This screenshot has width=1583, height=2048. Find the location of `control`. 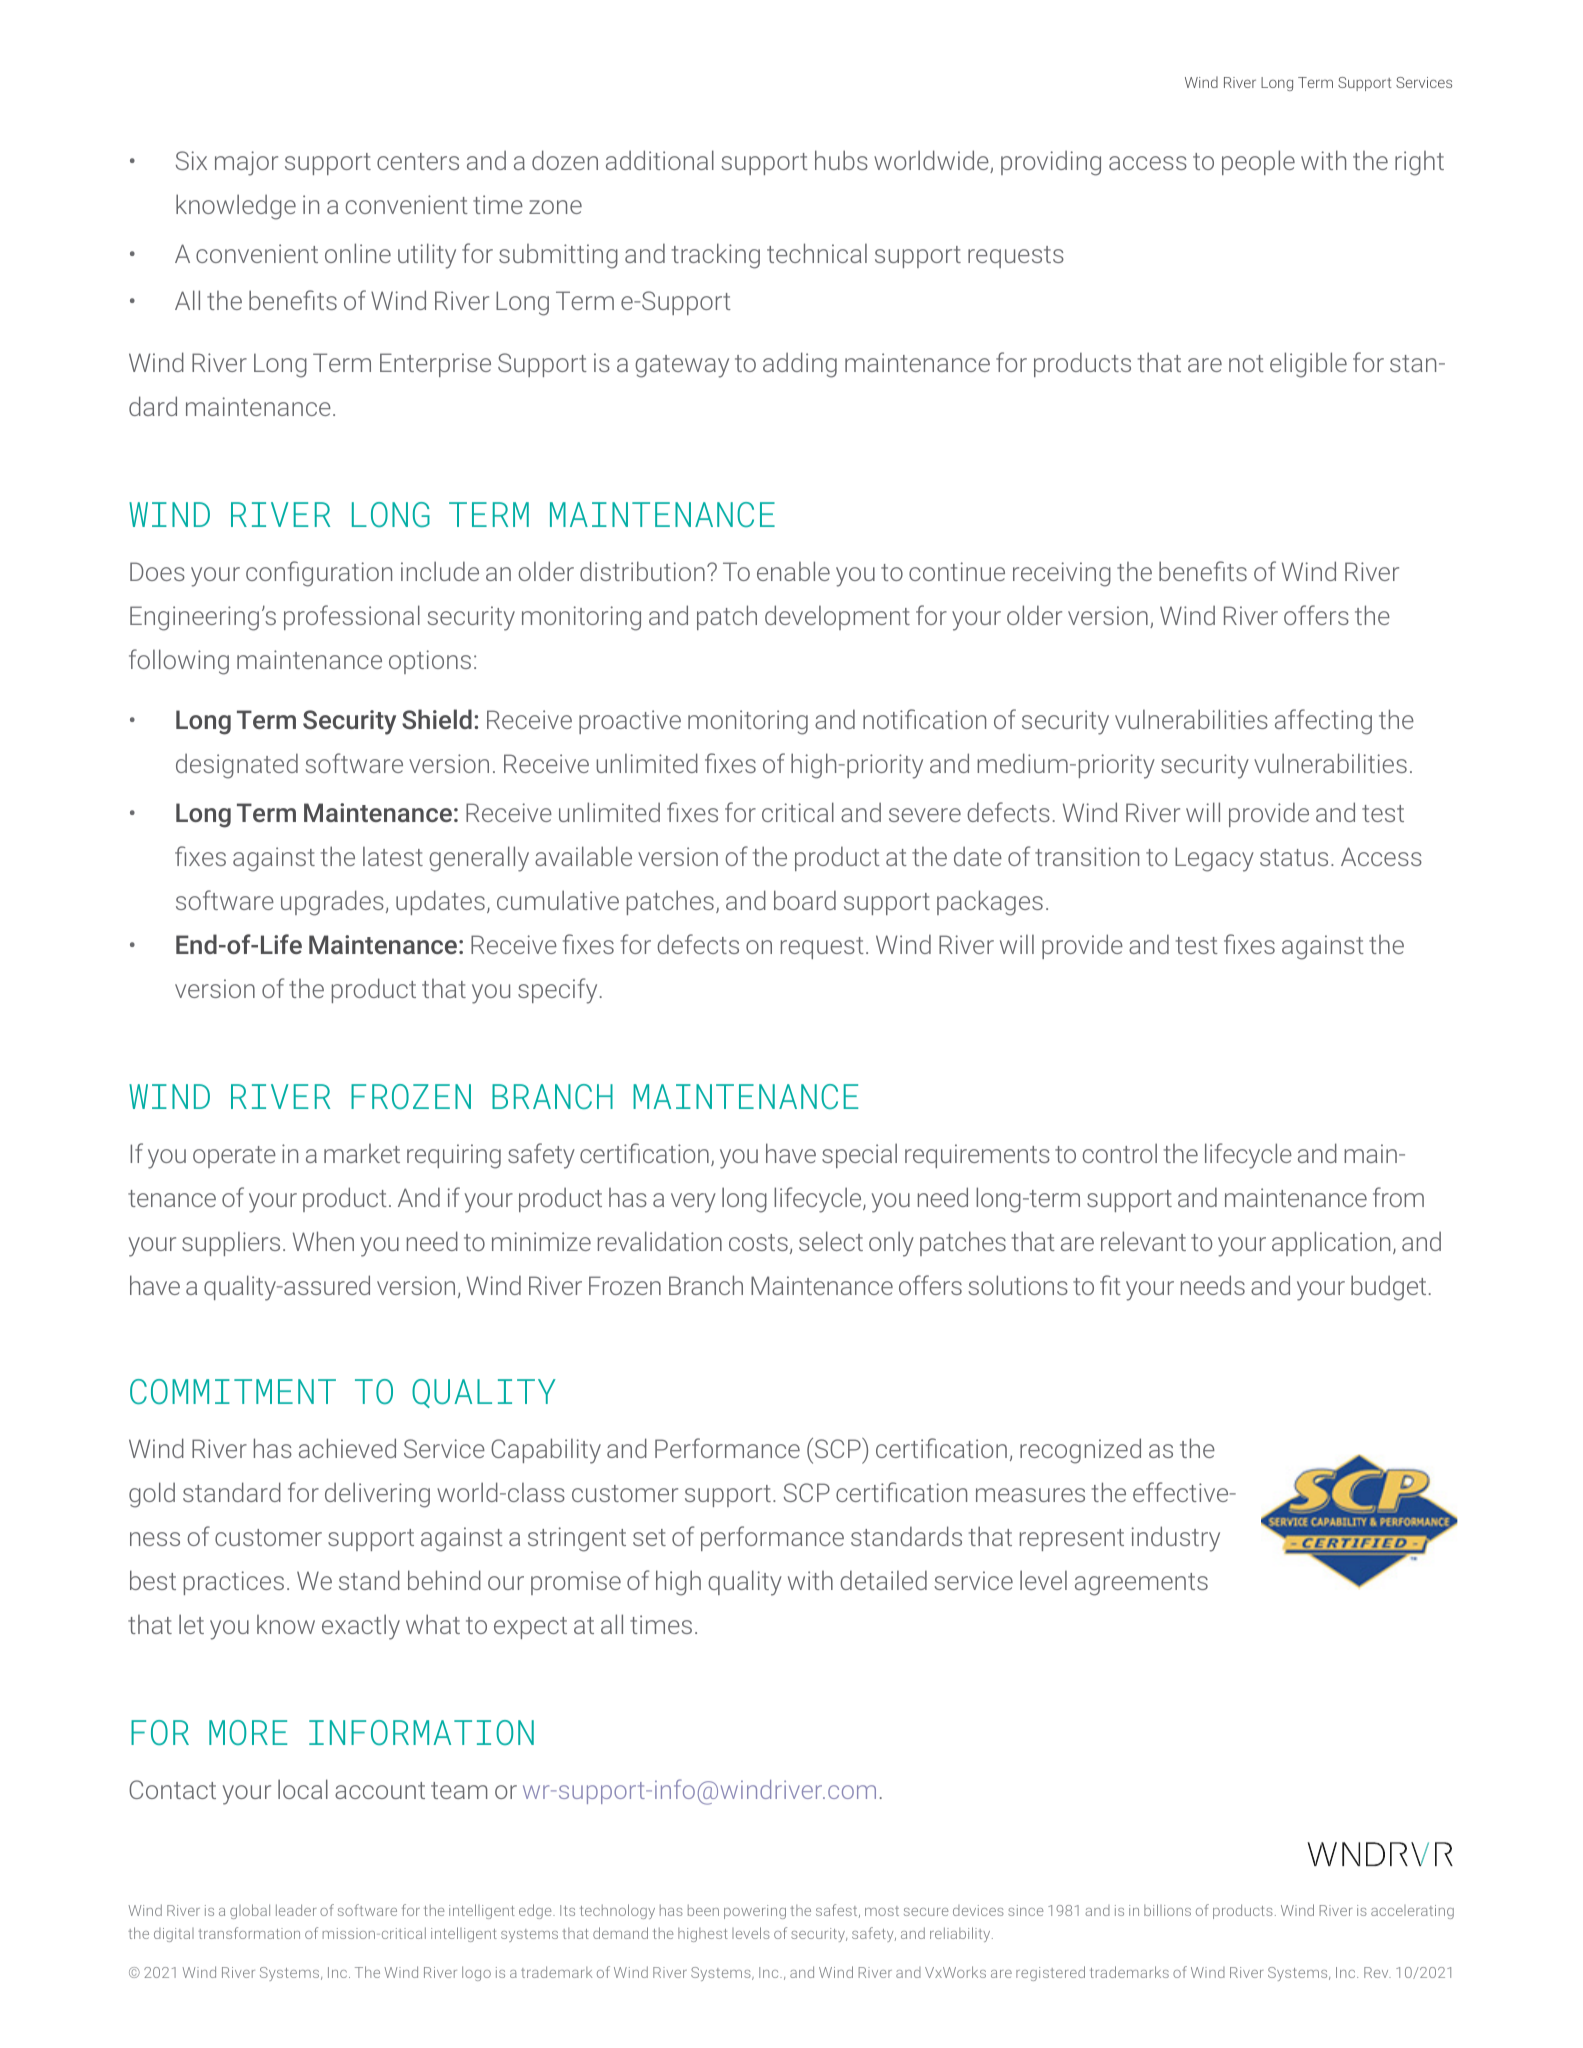

control is located at coordinates (1120, 1153).
